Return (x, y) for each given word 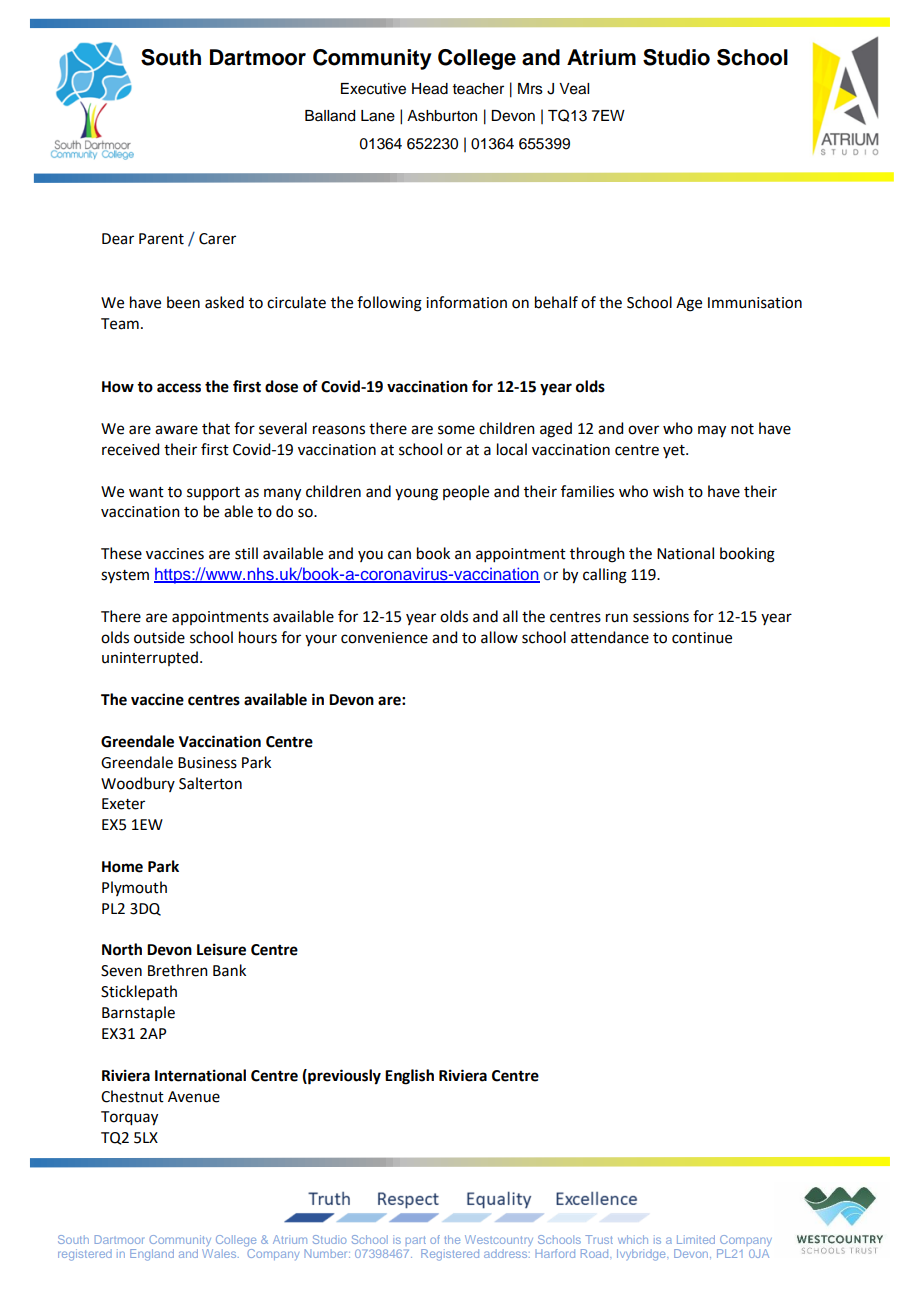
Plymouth (134, 888)
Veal (574, 89)
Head (430, 89)
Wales (220, 1253)
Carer (217, 239)
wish (668, 491)
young (416, 494)
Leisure (221, 949)
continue (702, 638)
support (213, 494)
